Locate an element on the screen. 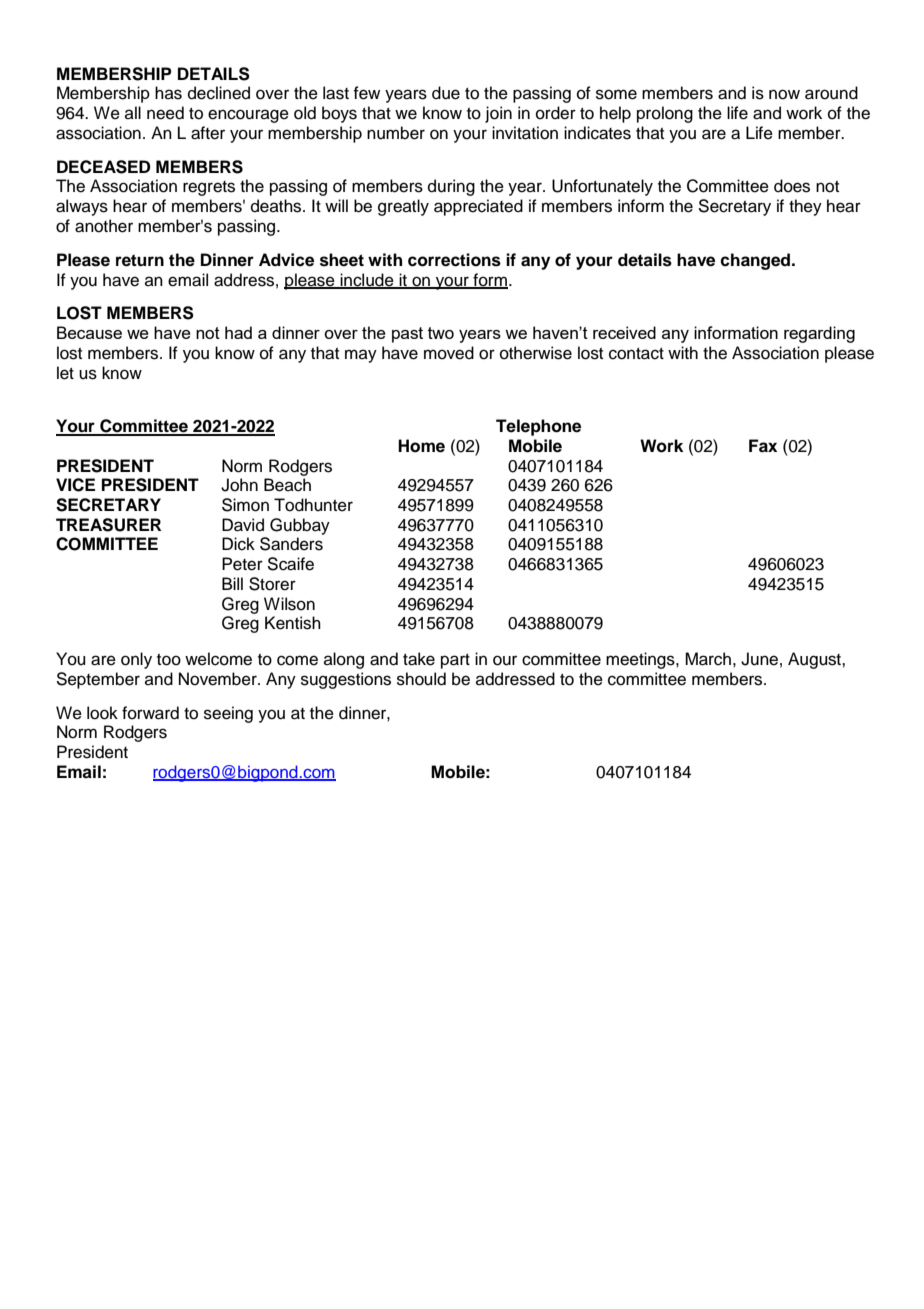  Fax is located at coordinates (763, 446).
